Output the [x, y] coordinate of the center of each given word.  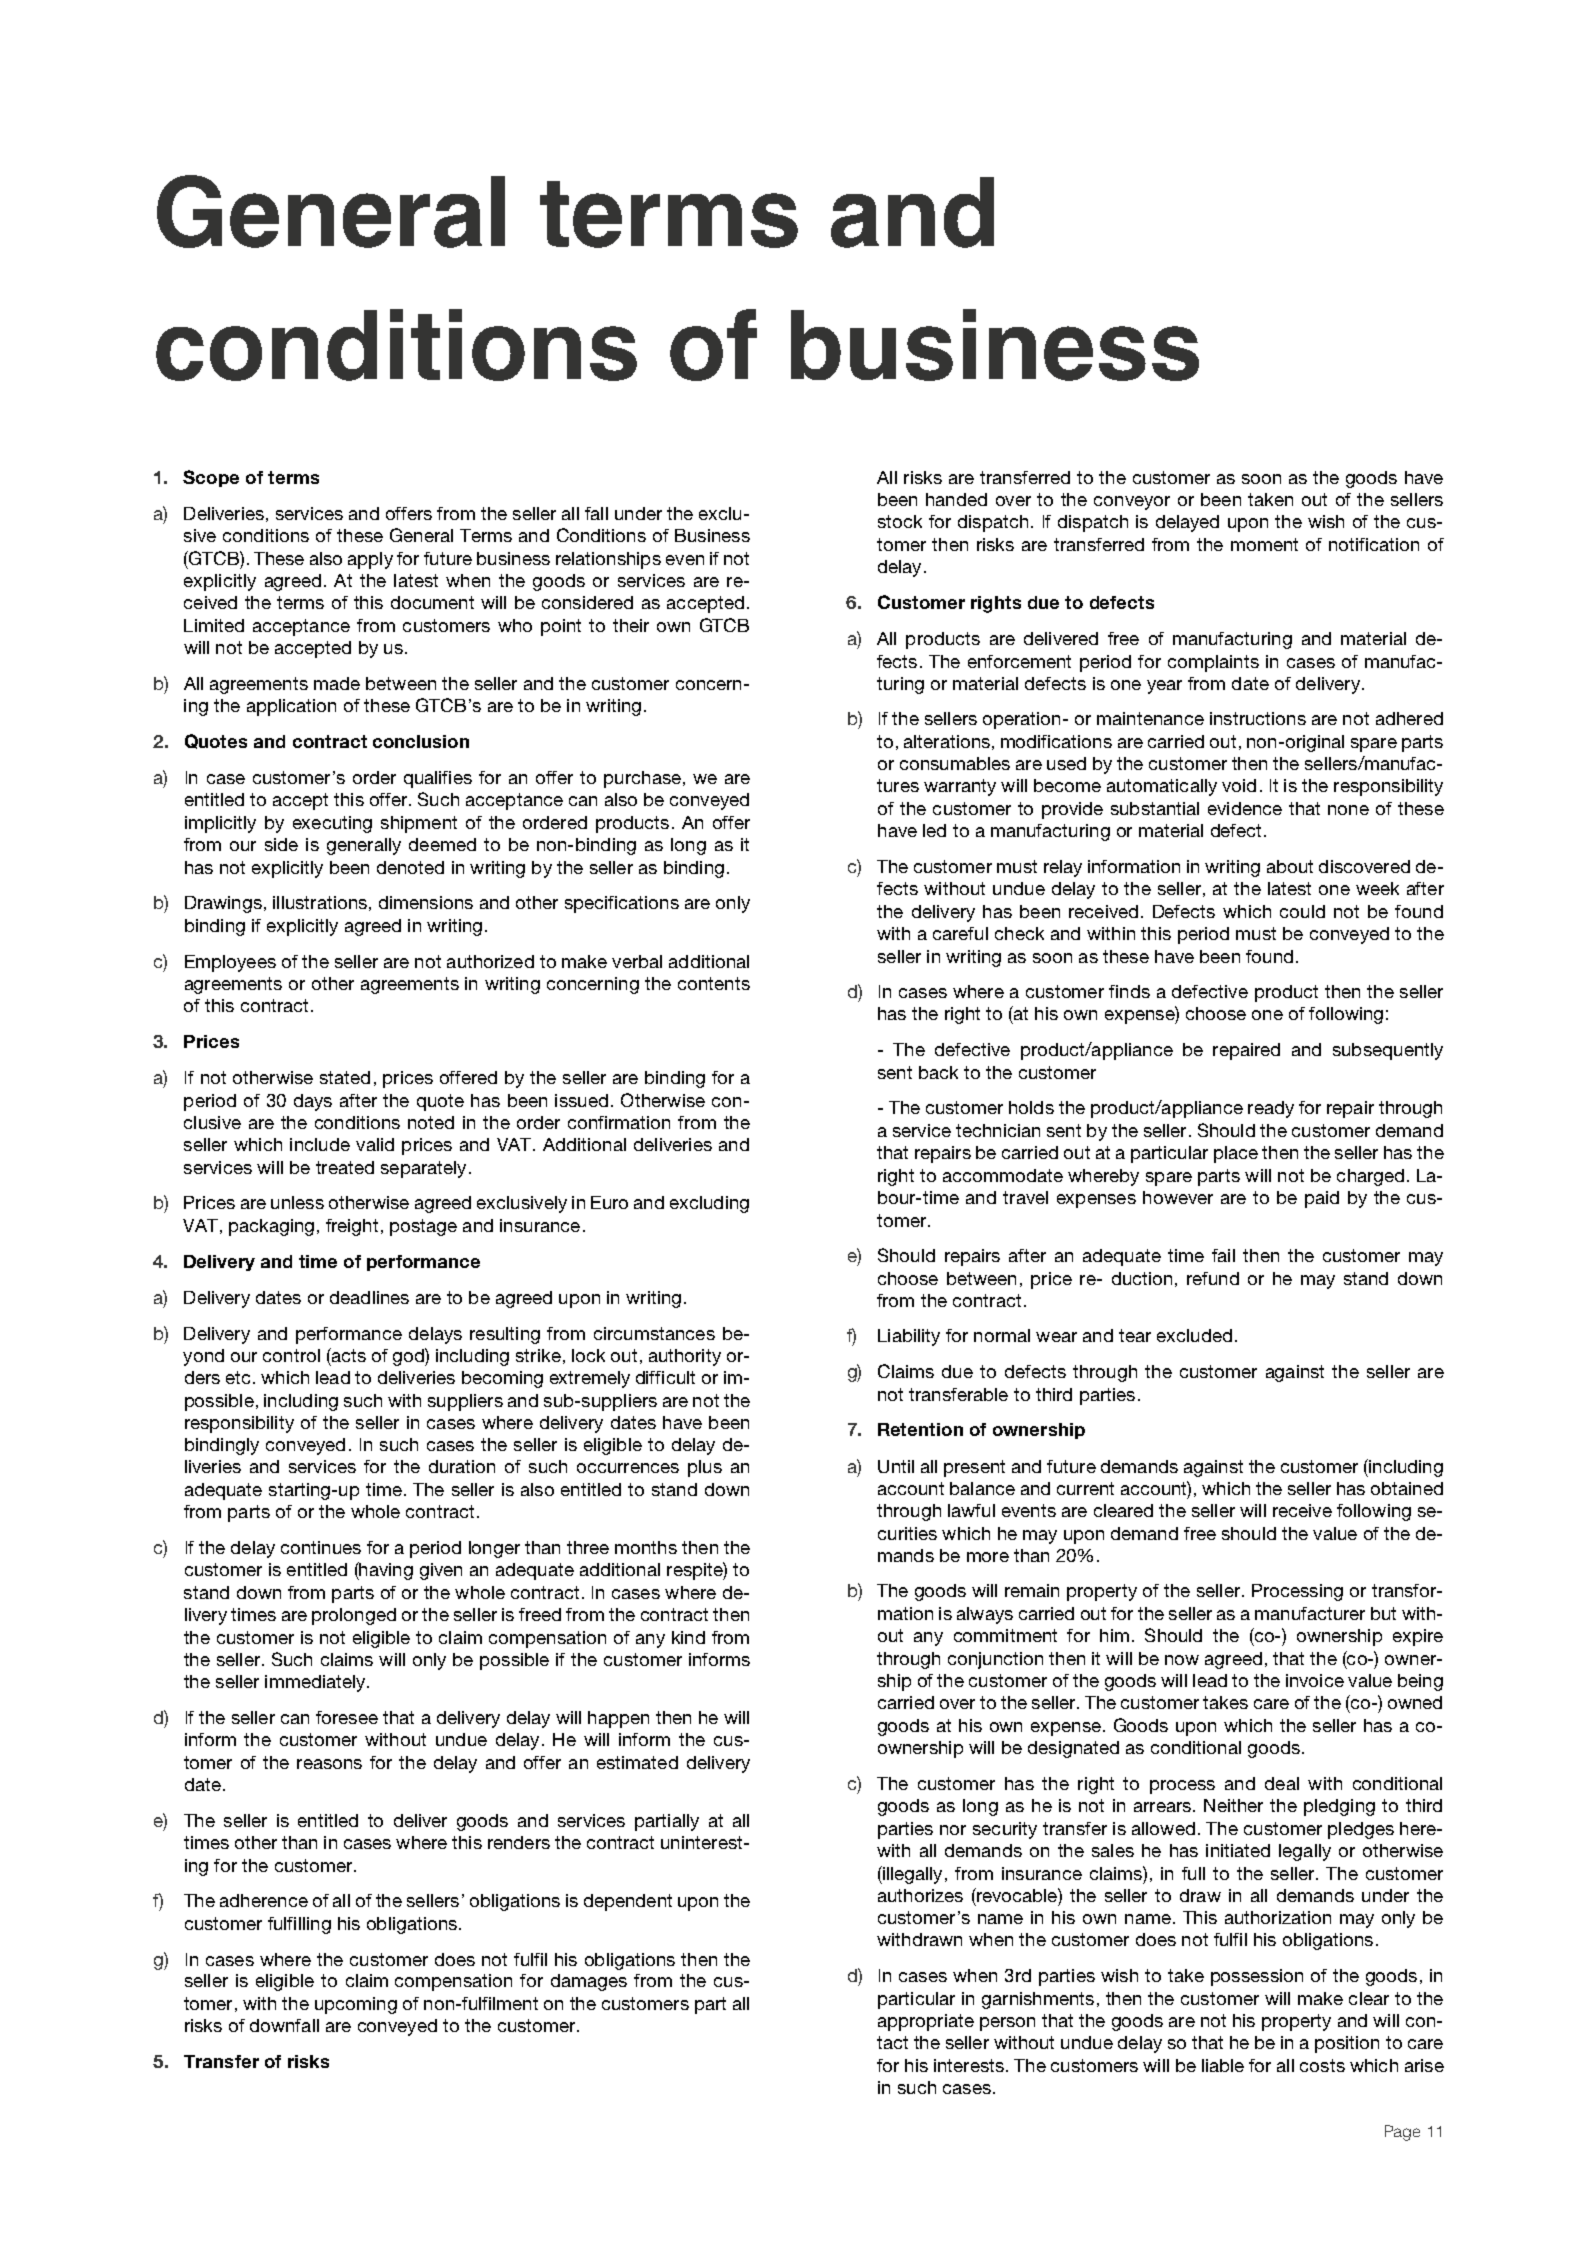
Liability [909, 1337]
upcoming [356, 2005]
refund [1213, 1278]
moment [1264, 544]
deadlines [369, 1297]
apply [370, 560]
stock [900, 521]
